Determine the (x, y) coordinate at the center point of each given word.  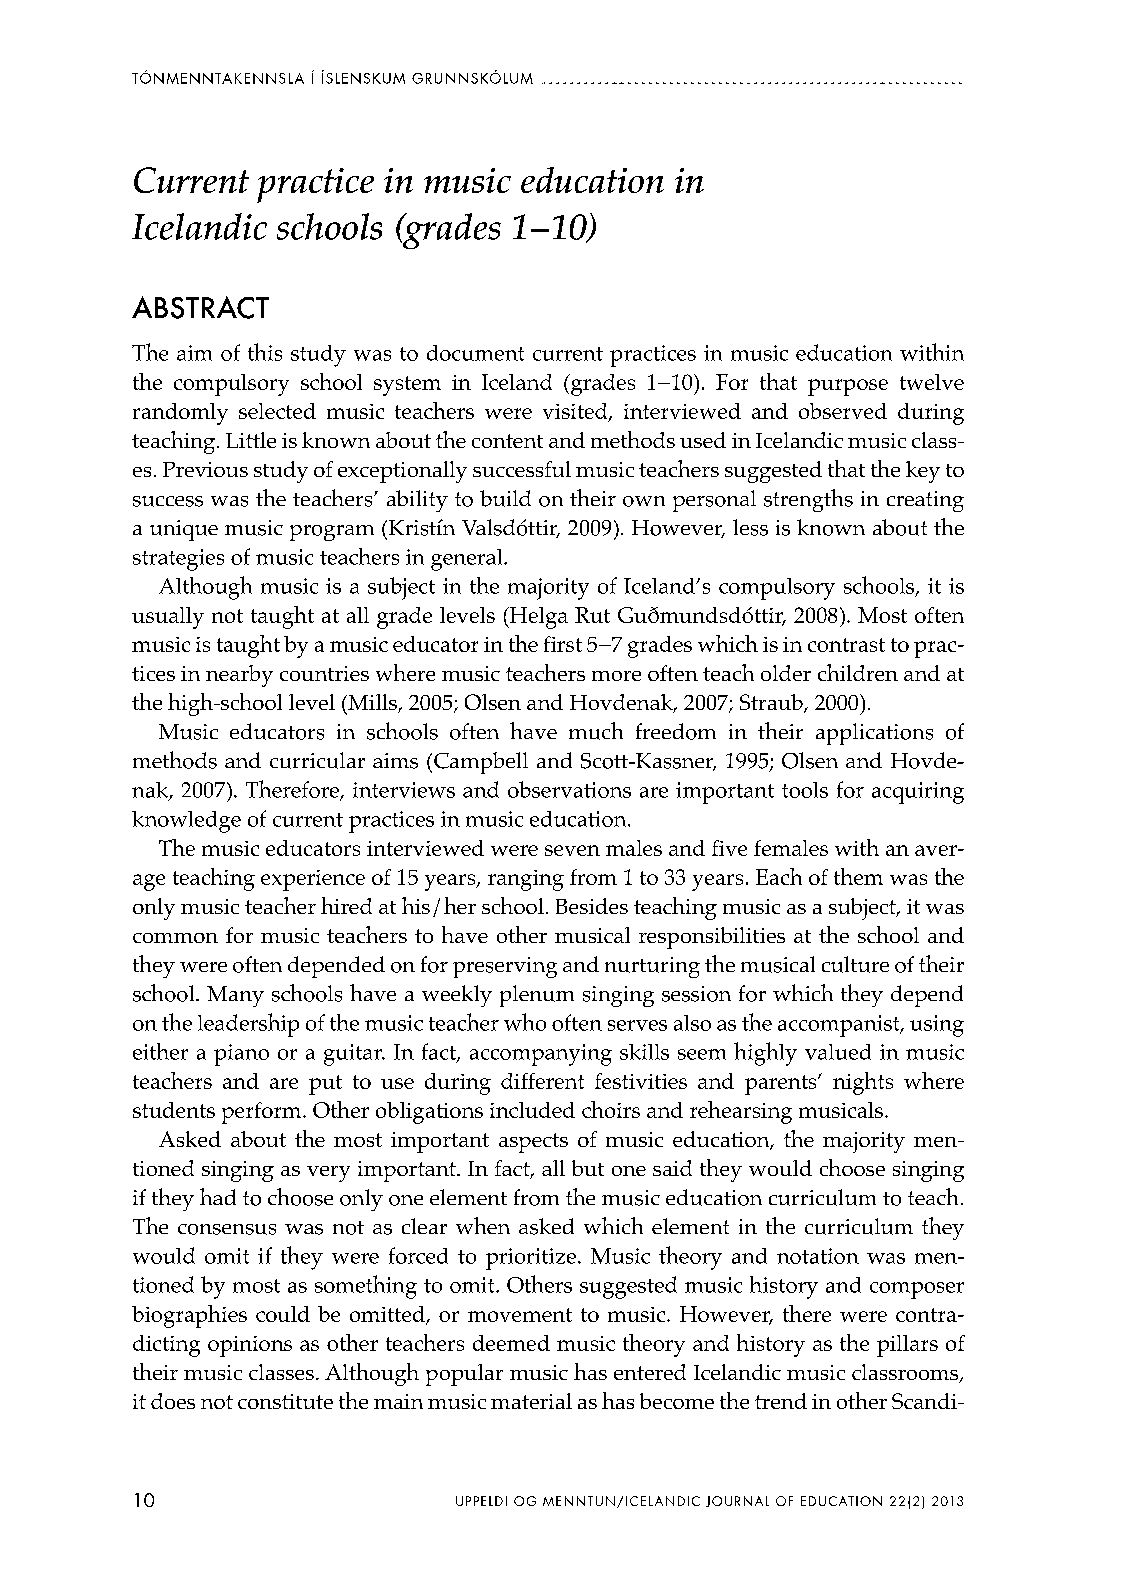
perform (263, 1113)
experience (313, 880)
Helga (538, 618)
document (475, 353)
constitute (285, 1401)
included (532, 1110)
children (858, 672)
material (531, 1401)
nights (863, 1083)
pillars (907, 1346)
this (265, 352)
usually (168, 618)
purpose (848, 387)
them (858, 876)
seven (572, 850)
